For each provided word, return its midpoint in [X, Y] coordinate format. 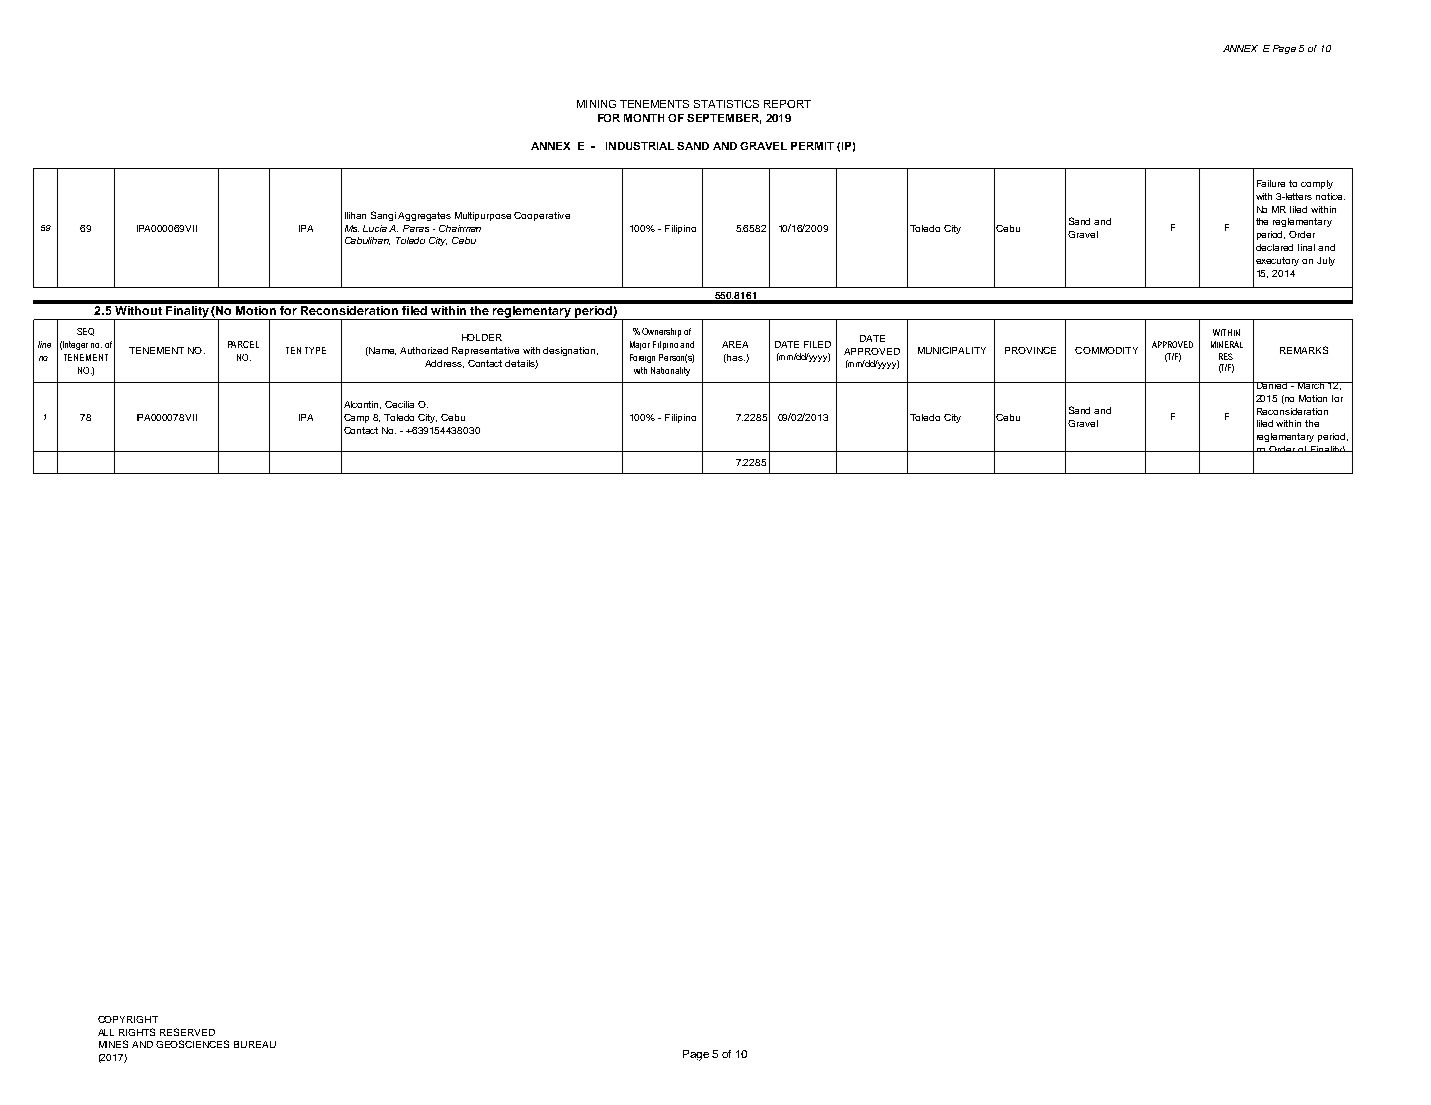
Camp [356, 418]
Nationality [670, 371]
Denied [1272, 385]
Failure [1271, 183]
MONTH [644, 118]
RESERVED [187, 1032]
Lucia [375, 228]
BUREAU [255, 1044]
